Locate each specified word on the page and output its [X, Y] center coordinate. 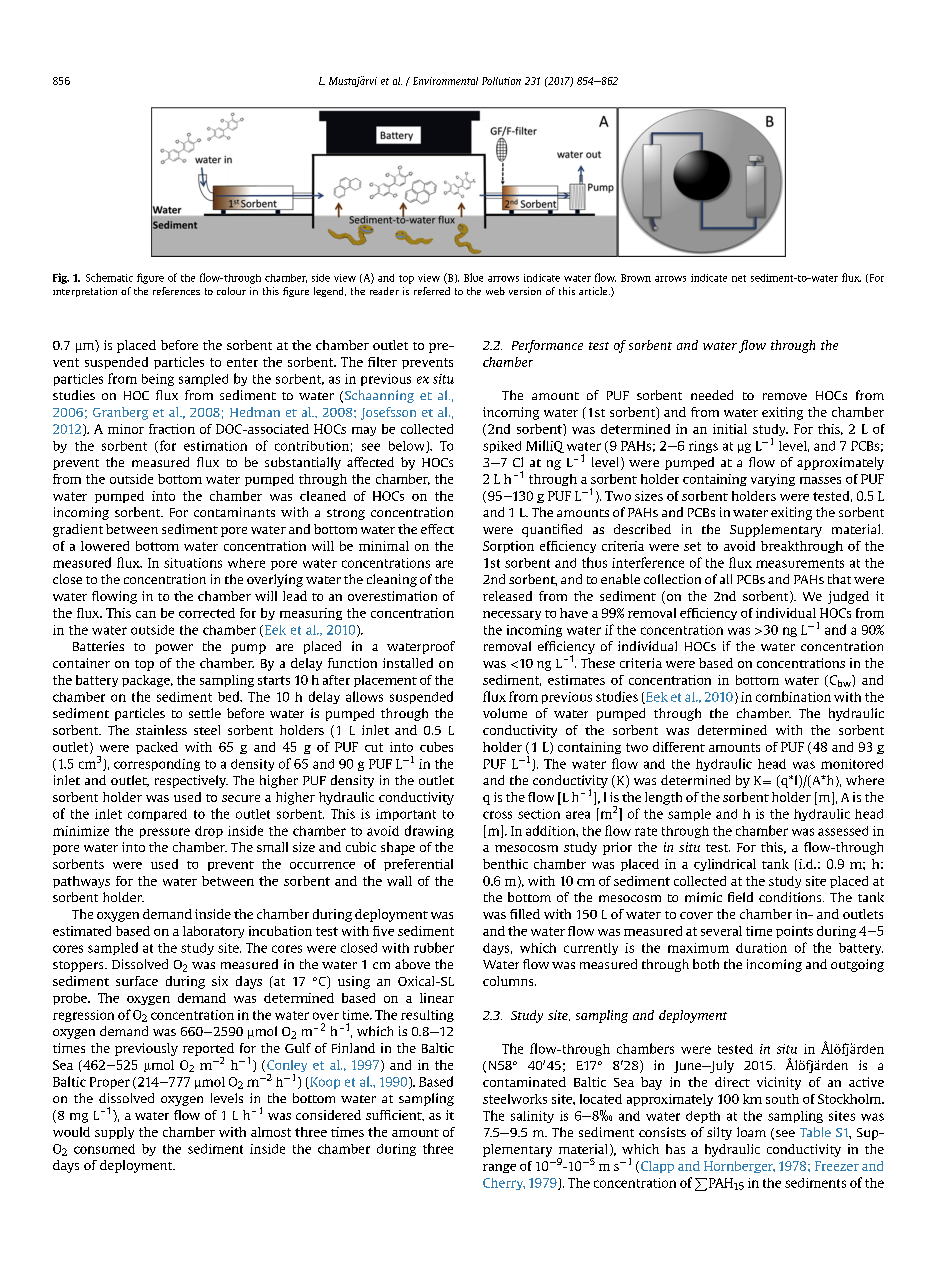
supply [114, 1133]
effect [437, 529]
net [739, 278]
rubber [434, 947]
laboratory [213, 932]
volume [505, 713]
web [495, 291]
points [794, 932]
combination [793, 696]
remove [785, 396]
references [176, 291]
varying [773, 480]
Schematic [109, 277]
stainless [161, 730]
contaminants [234, 512]
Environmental [445, 81]
